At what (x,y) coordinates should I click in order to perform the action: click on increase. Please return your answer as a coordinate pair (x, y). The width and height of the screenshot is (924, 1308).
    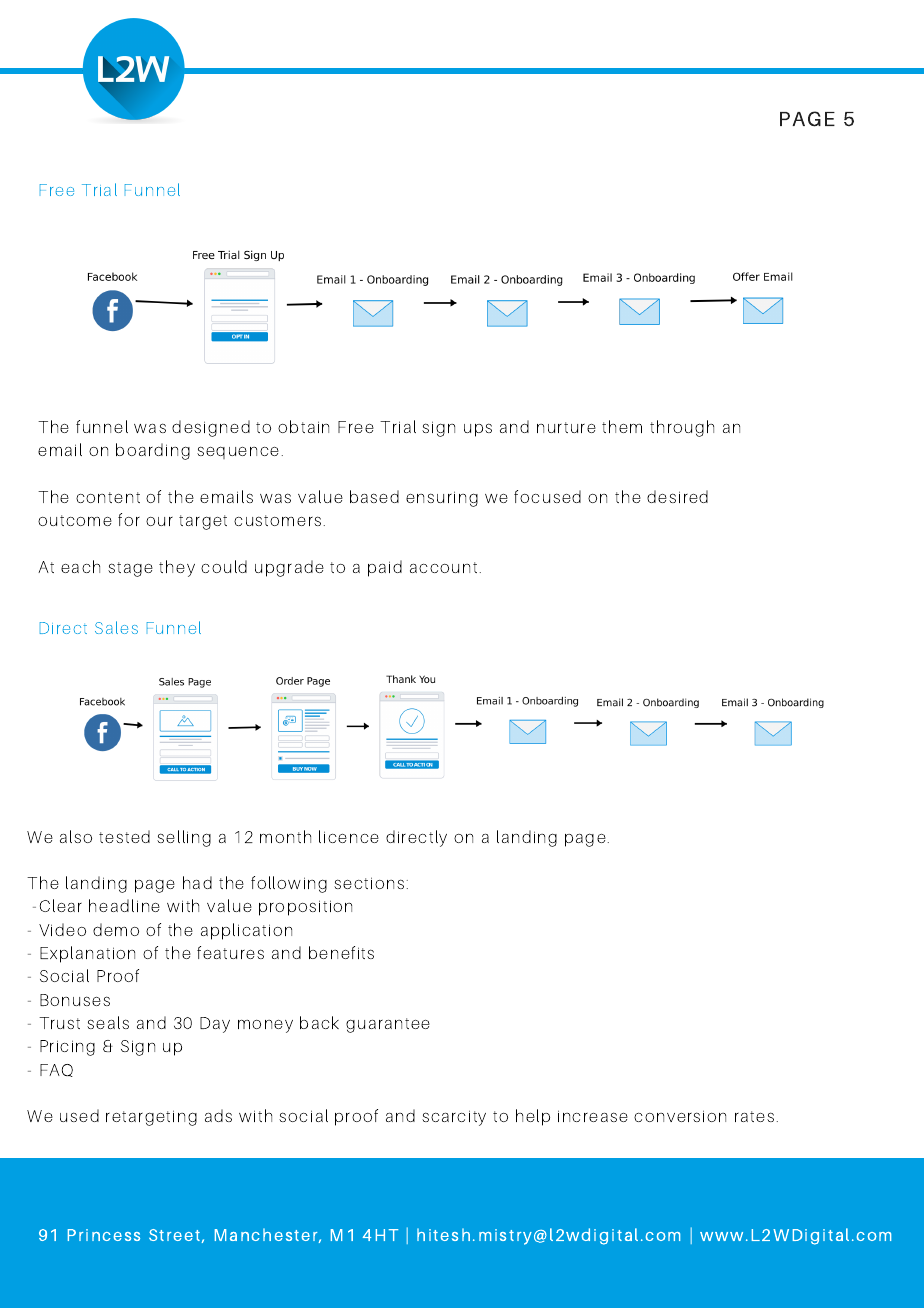
    Looking at the image, I should click on (593, 1116).
